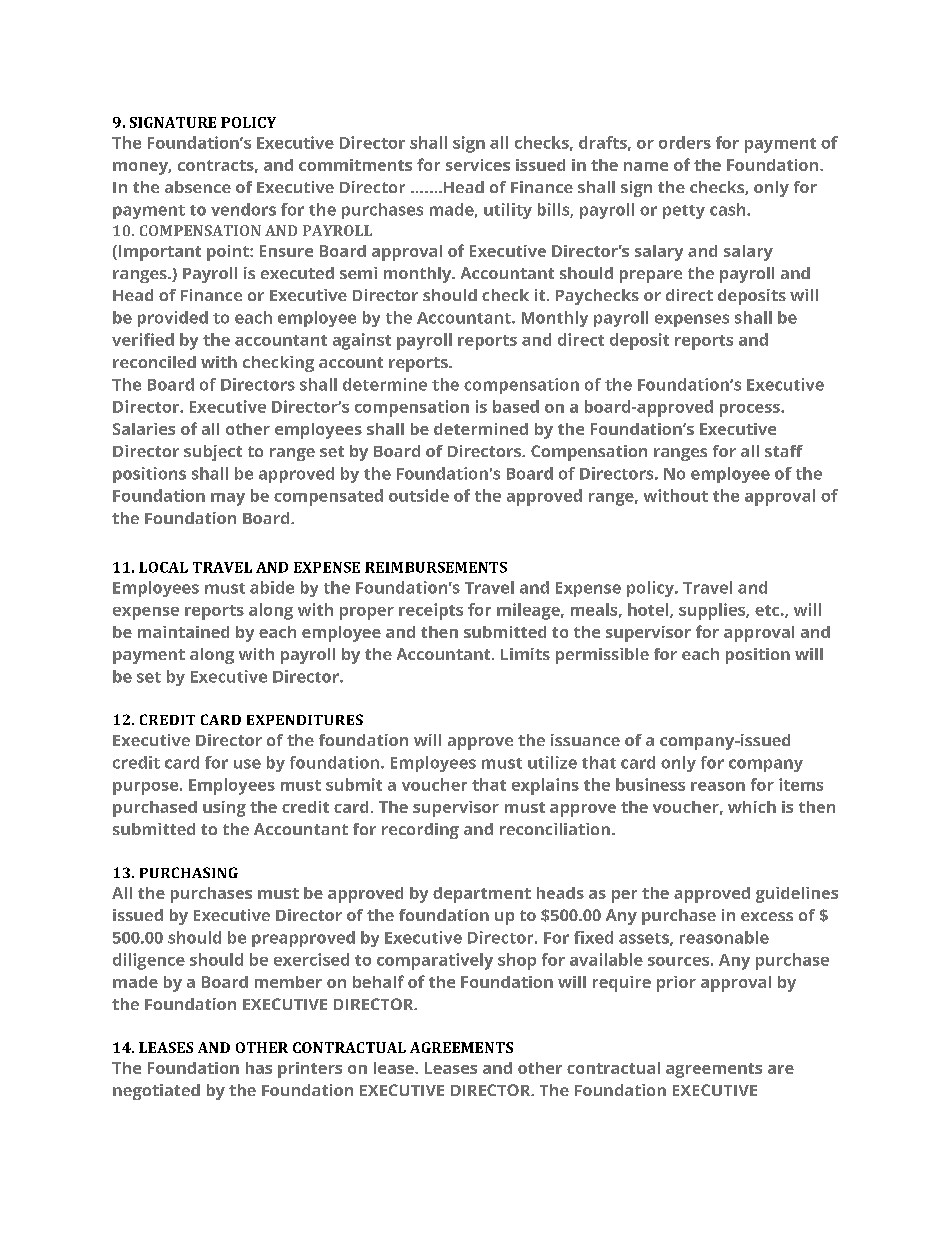 The height and width of the screenshot is (1233, 952). I want to click on provided, so click(173, 319).
